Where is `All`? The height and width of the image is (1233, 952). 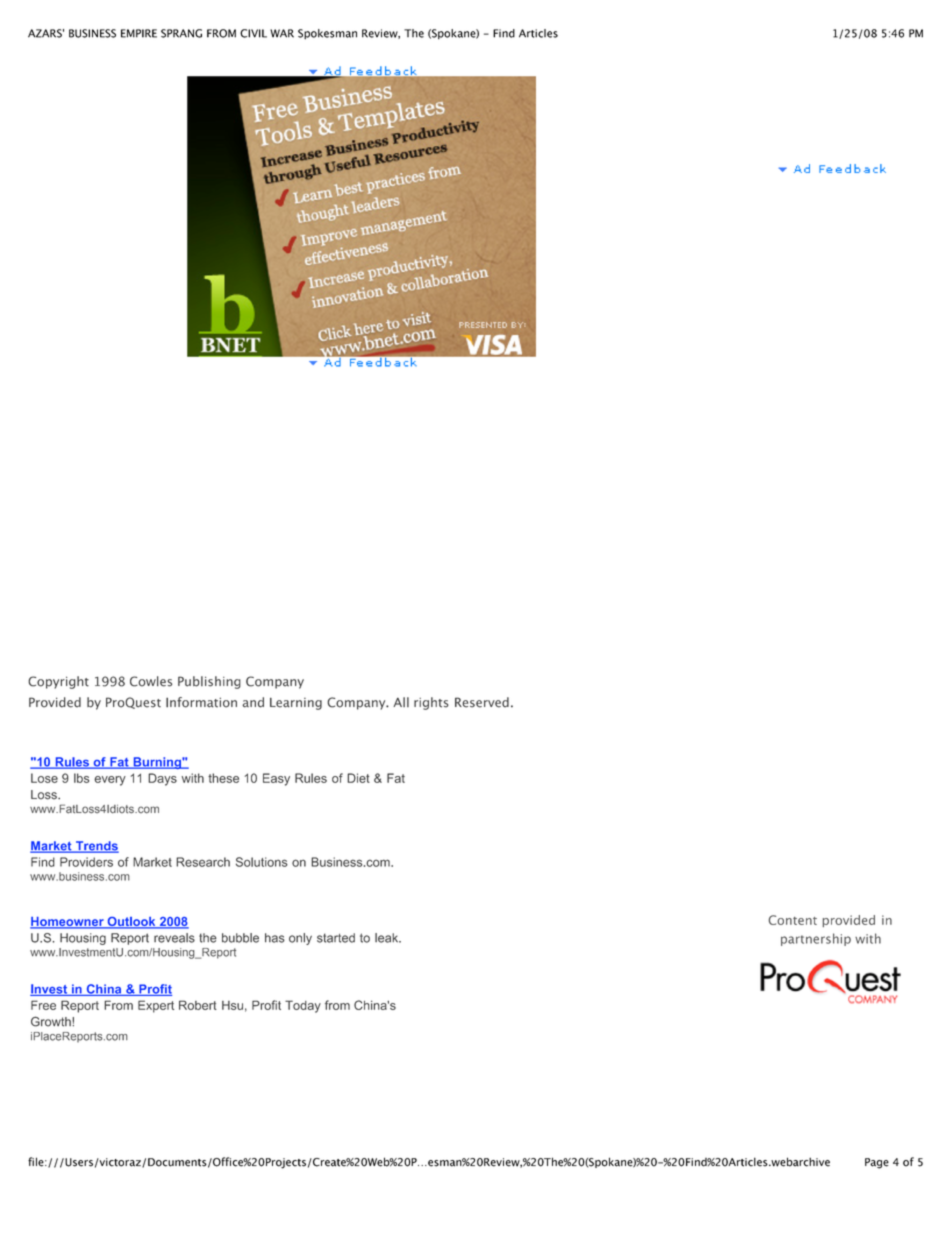 All is located at coordinates (401, 702).
